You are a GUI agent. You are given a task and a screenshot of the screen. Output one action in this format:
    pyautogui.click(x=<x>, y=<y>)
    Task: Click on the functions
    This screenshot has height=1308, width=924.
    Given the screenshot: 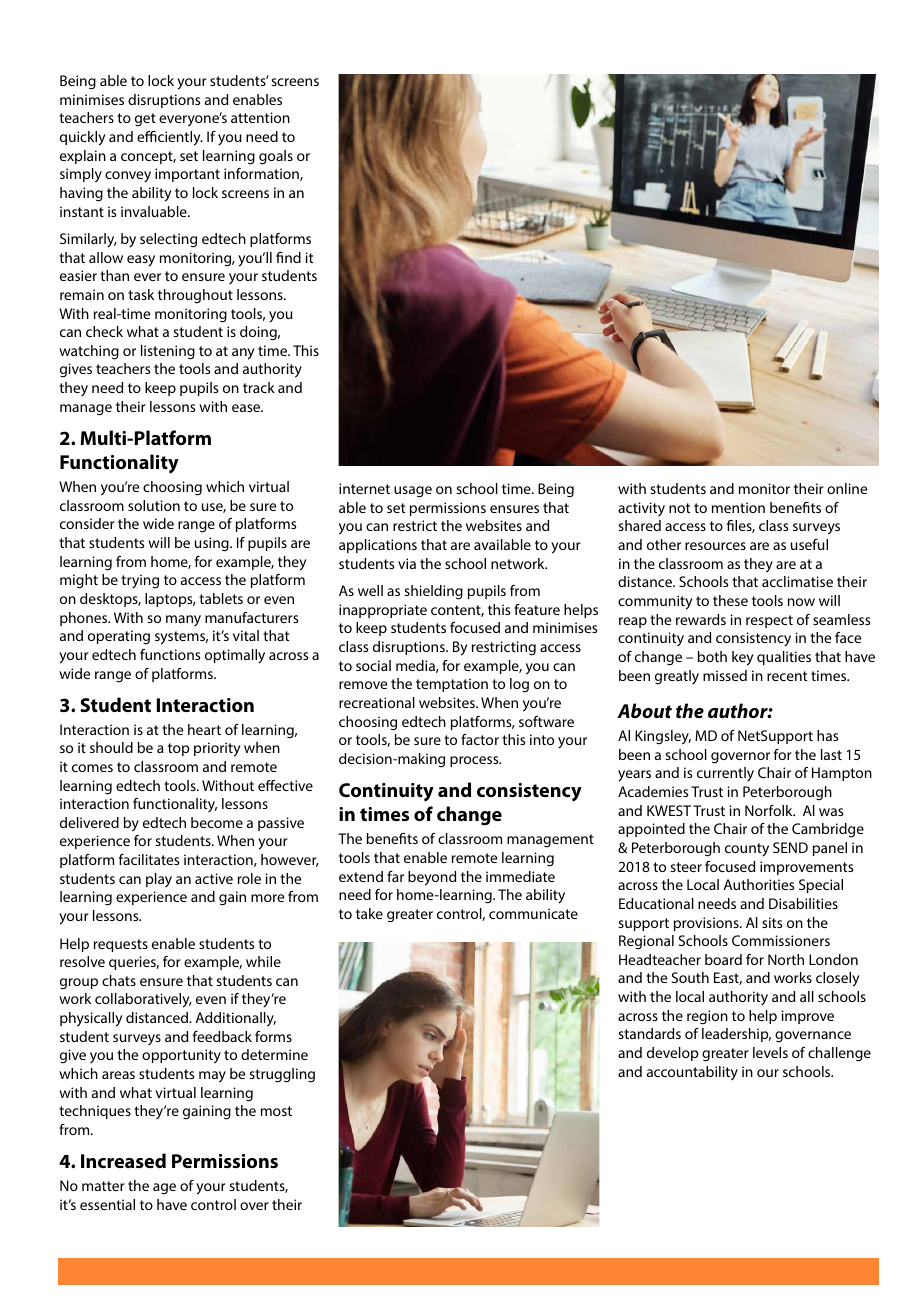 What is the action you would take?
    pyautogui.click(x=170, y=654)
